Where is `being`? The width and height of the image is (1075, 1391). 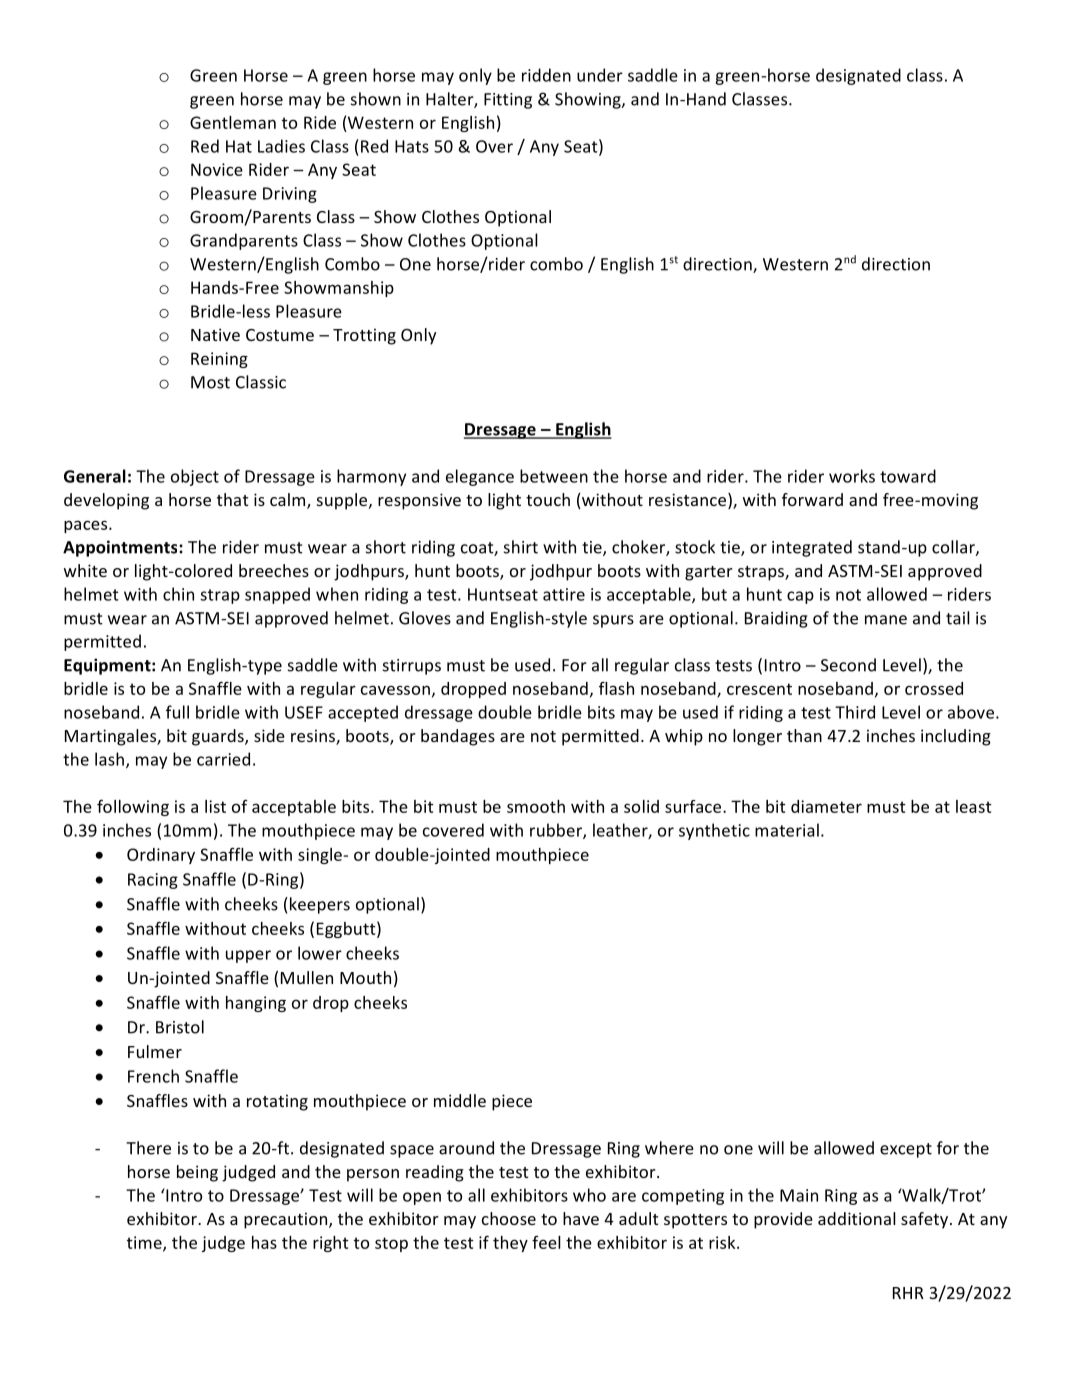 being is located at coordinates (197, 1173).
